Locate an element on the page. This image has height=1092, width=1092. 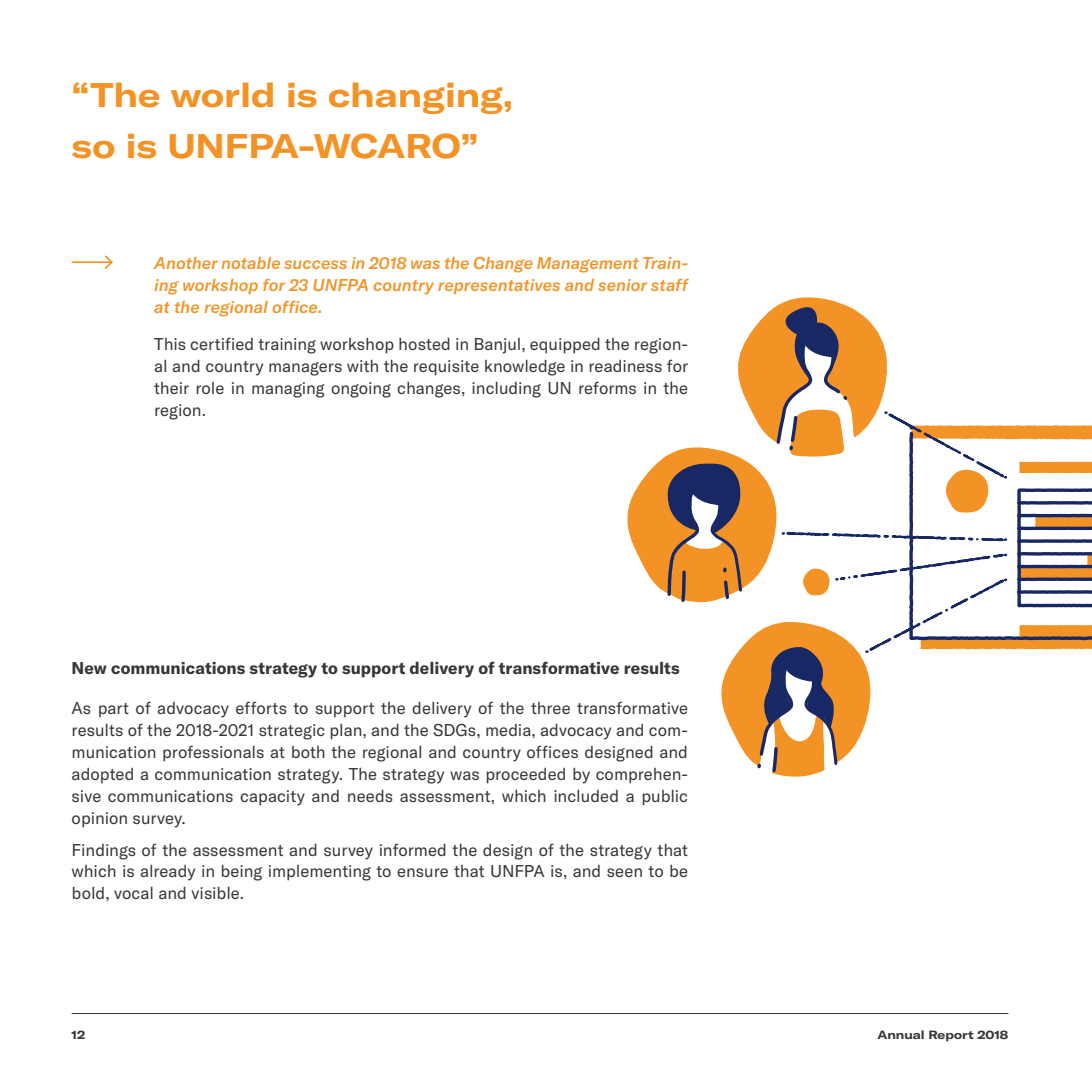
Annual is located at coordinates (900, 1034).
